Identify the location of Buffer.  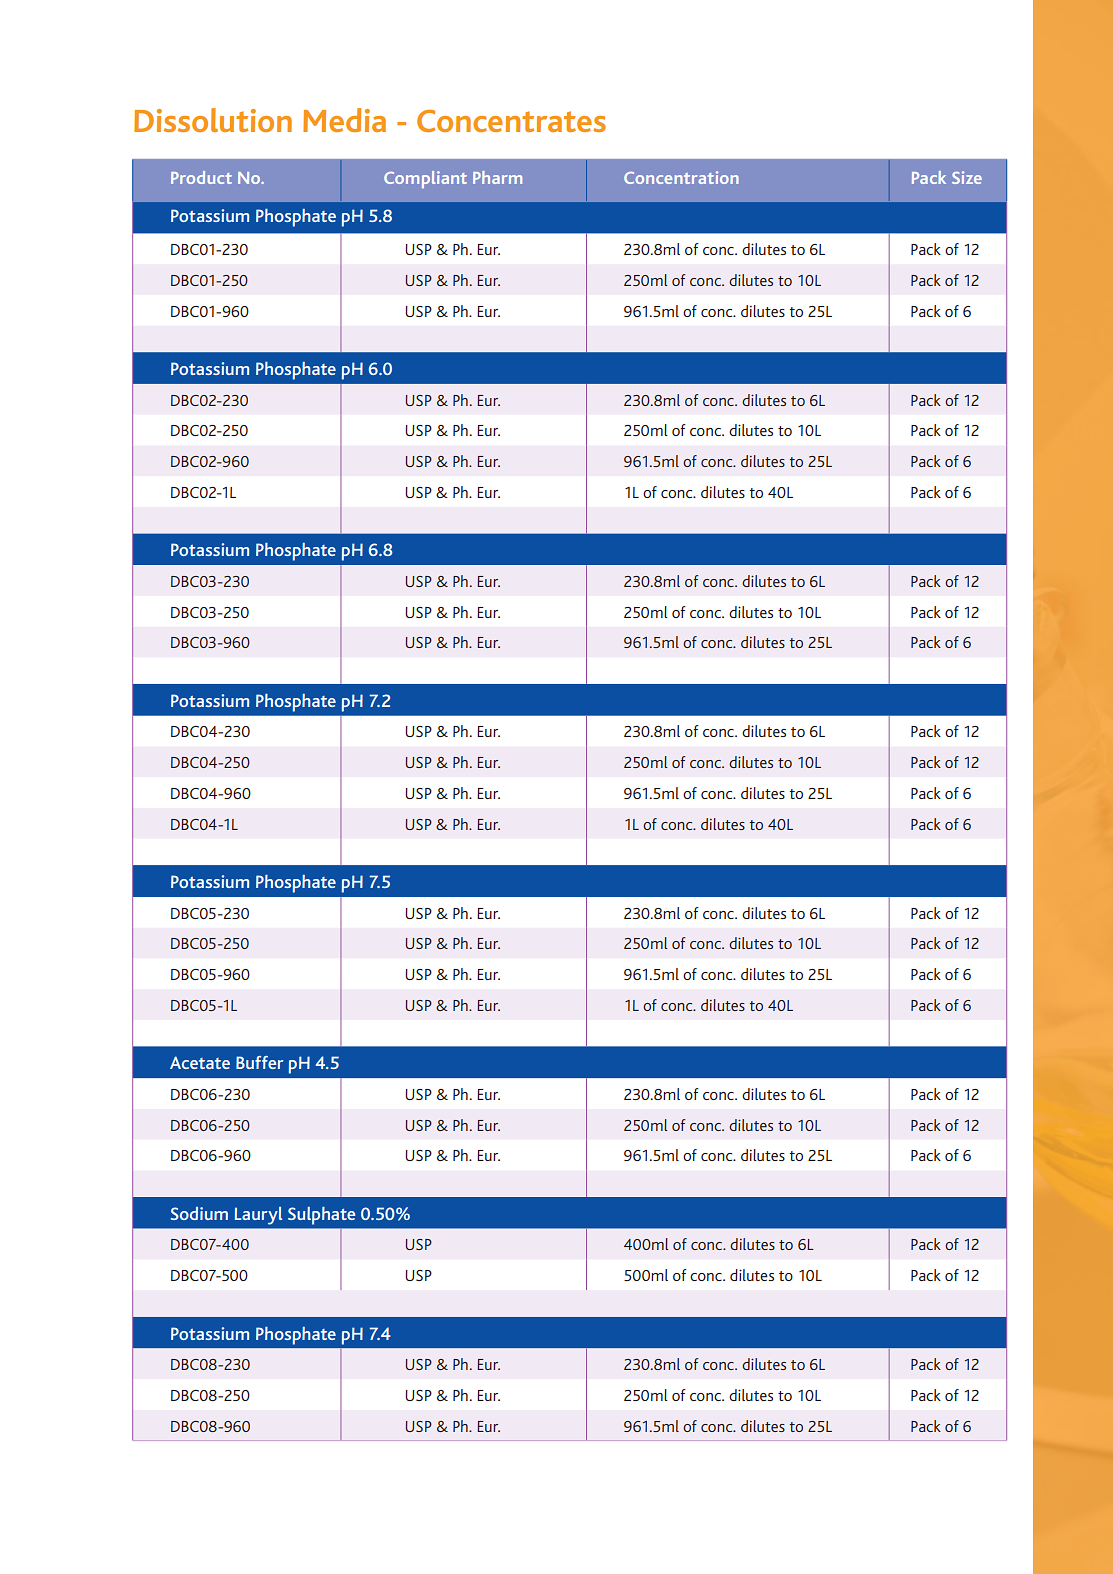
(260, 1062).
